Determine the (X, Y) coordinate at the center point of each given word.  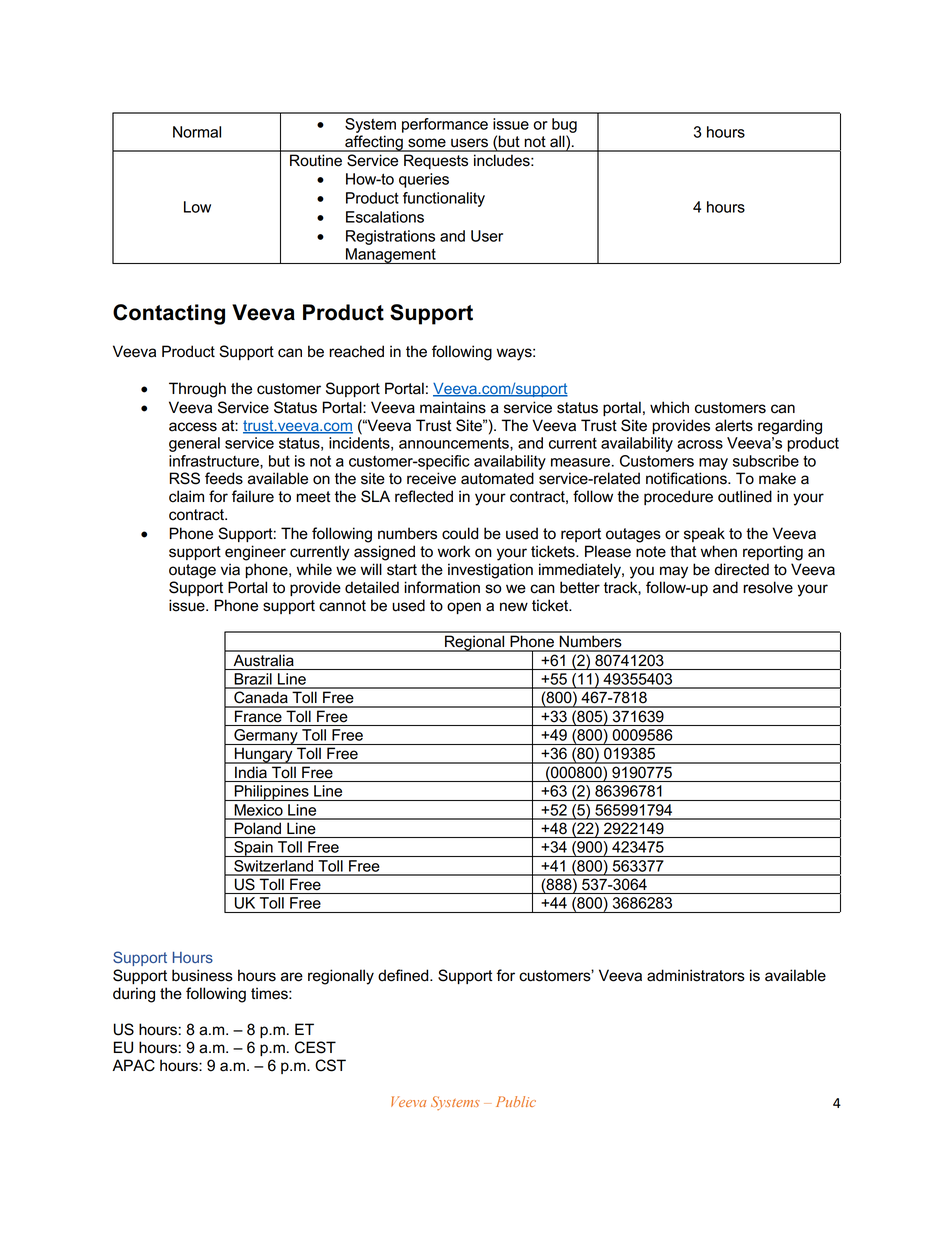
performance (445, 125)
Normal (197, 132)
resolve (768, 587)
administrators (696, 975)
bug (564, 125)
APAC (133, 1065)
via (230, 569)
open (464, 608)
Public (516, 1101)
